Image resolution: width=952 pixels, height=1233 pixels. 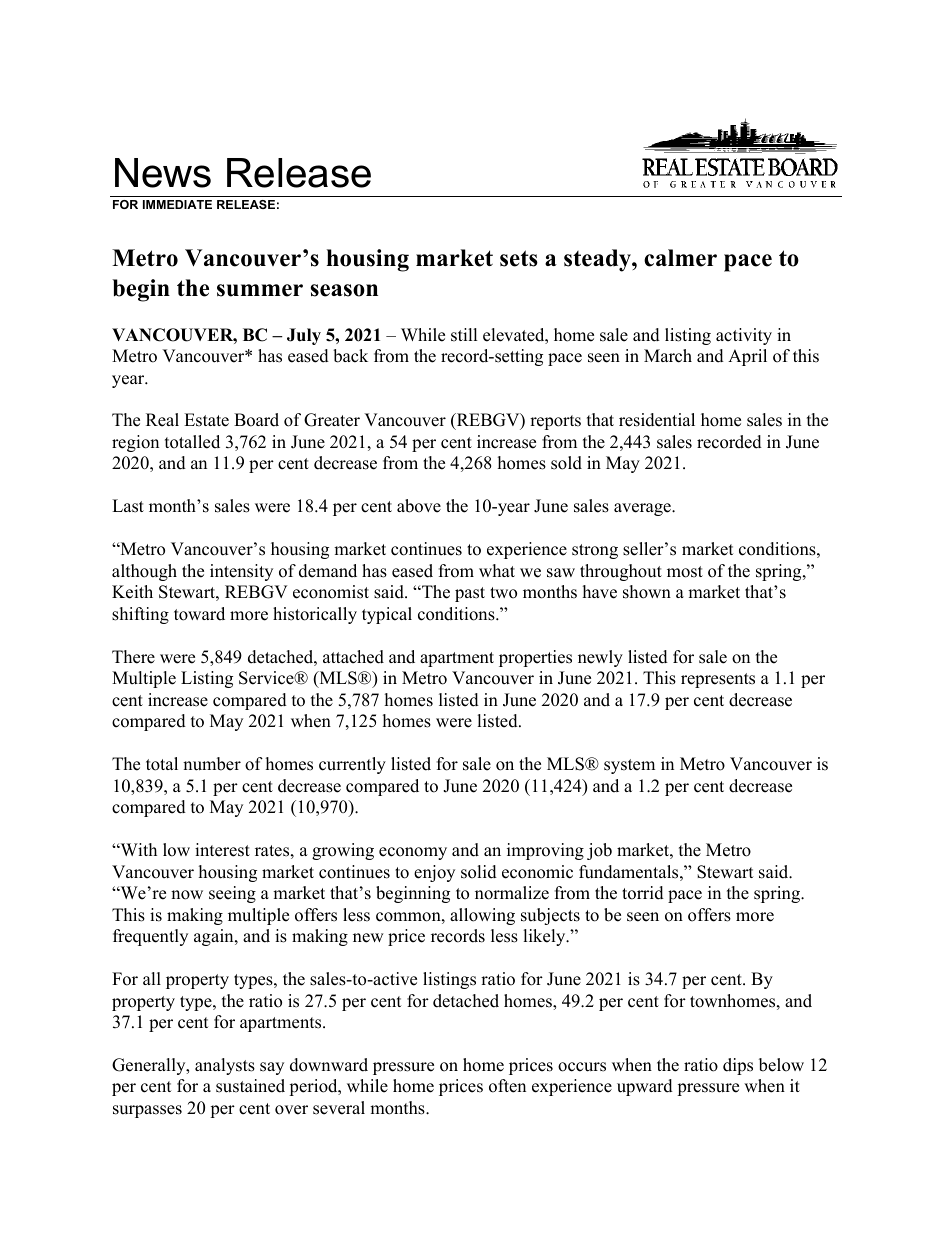 I want to click on residential, so click(x=657, y=420).
